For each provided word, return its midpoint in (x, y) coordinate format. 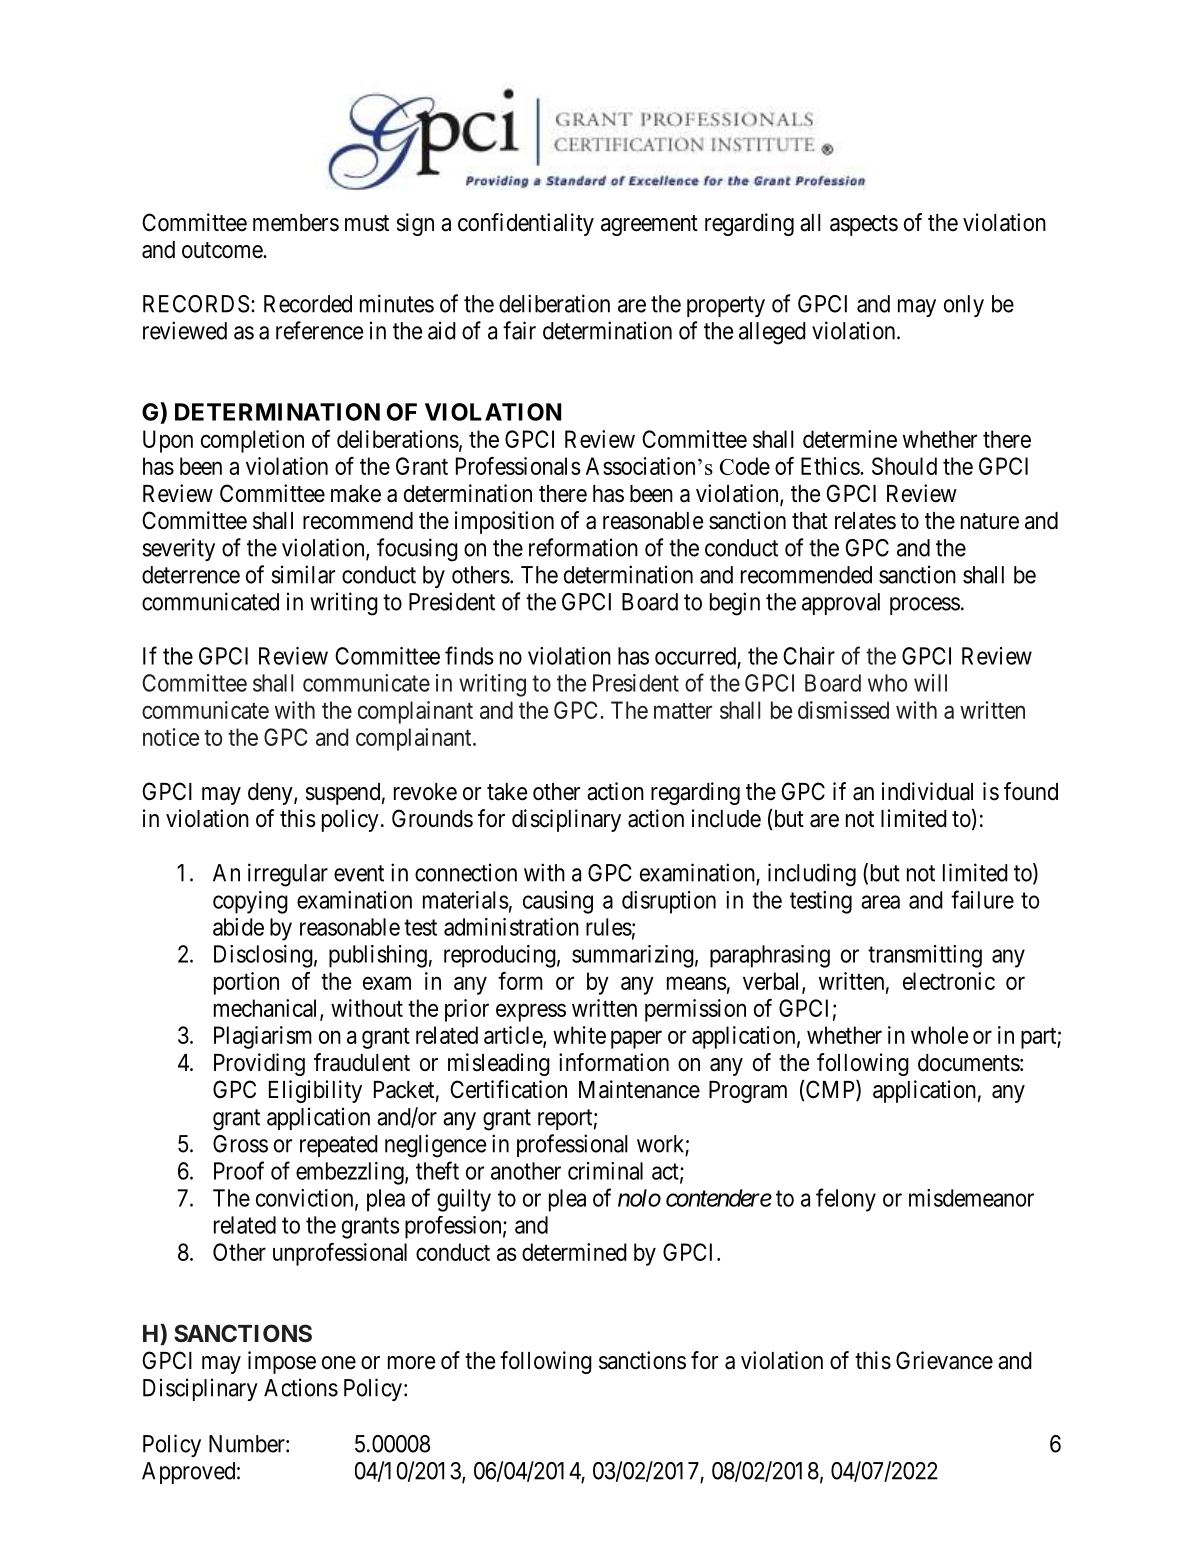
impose (282, 1362)
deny (271, 794)
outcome (223, 250)
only (964, 306)
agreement (649, 225)
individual (927, 791)
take (507, 792)
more (411, 1363)
